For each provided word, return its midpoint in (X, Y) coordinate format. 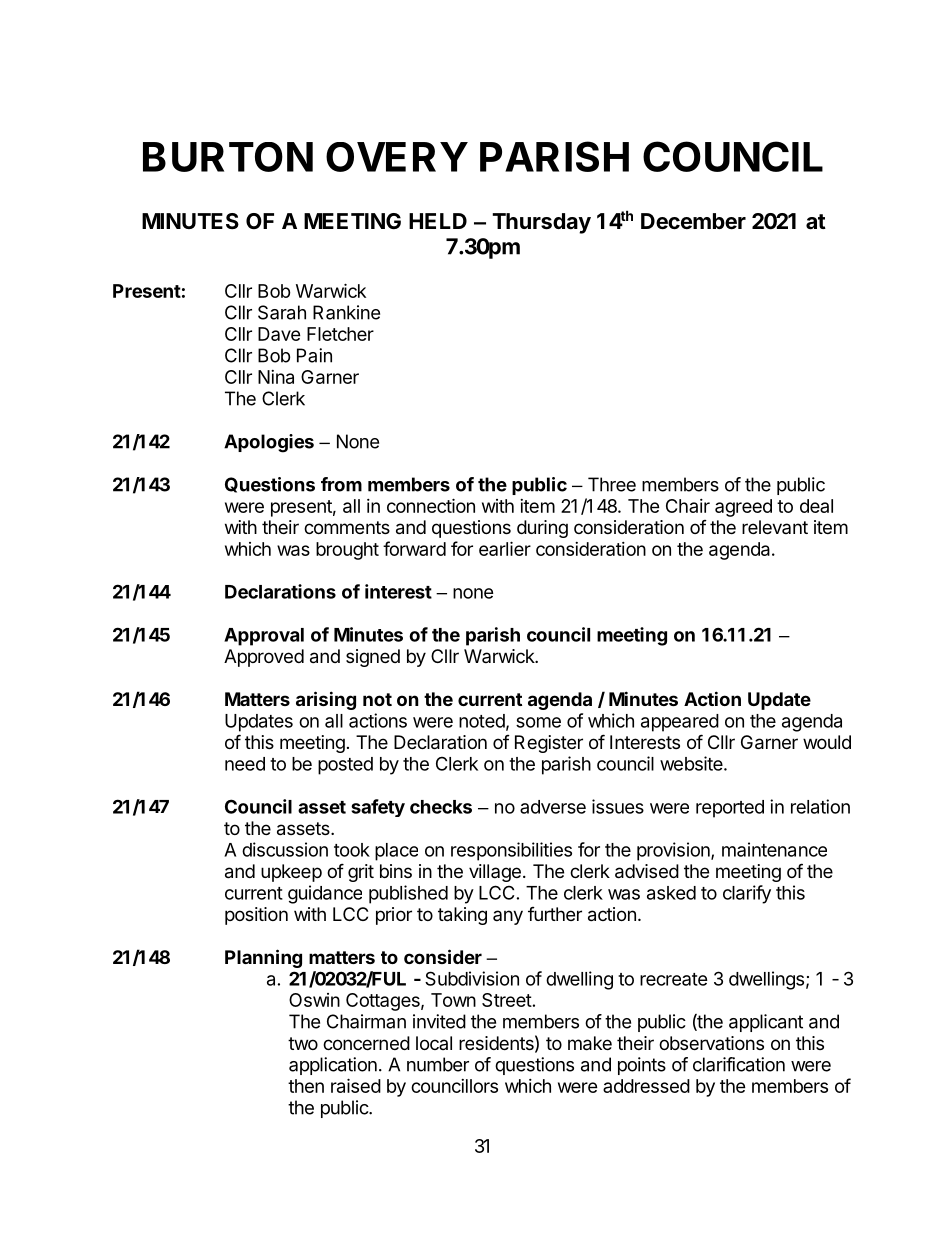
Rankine (346, 312)
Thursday (541, 223)
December (693, 221)
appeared (680, 723)
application (333, 1066)
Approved (264, 658)
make (590, 1043)
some (538, 722)
